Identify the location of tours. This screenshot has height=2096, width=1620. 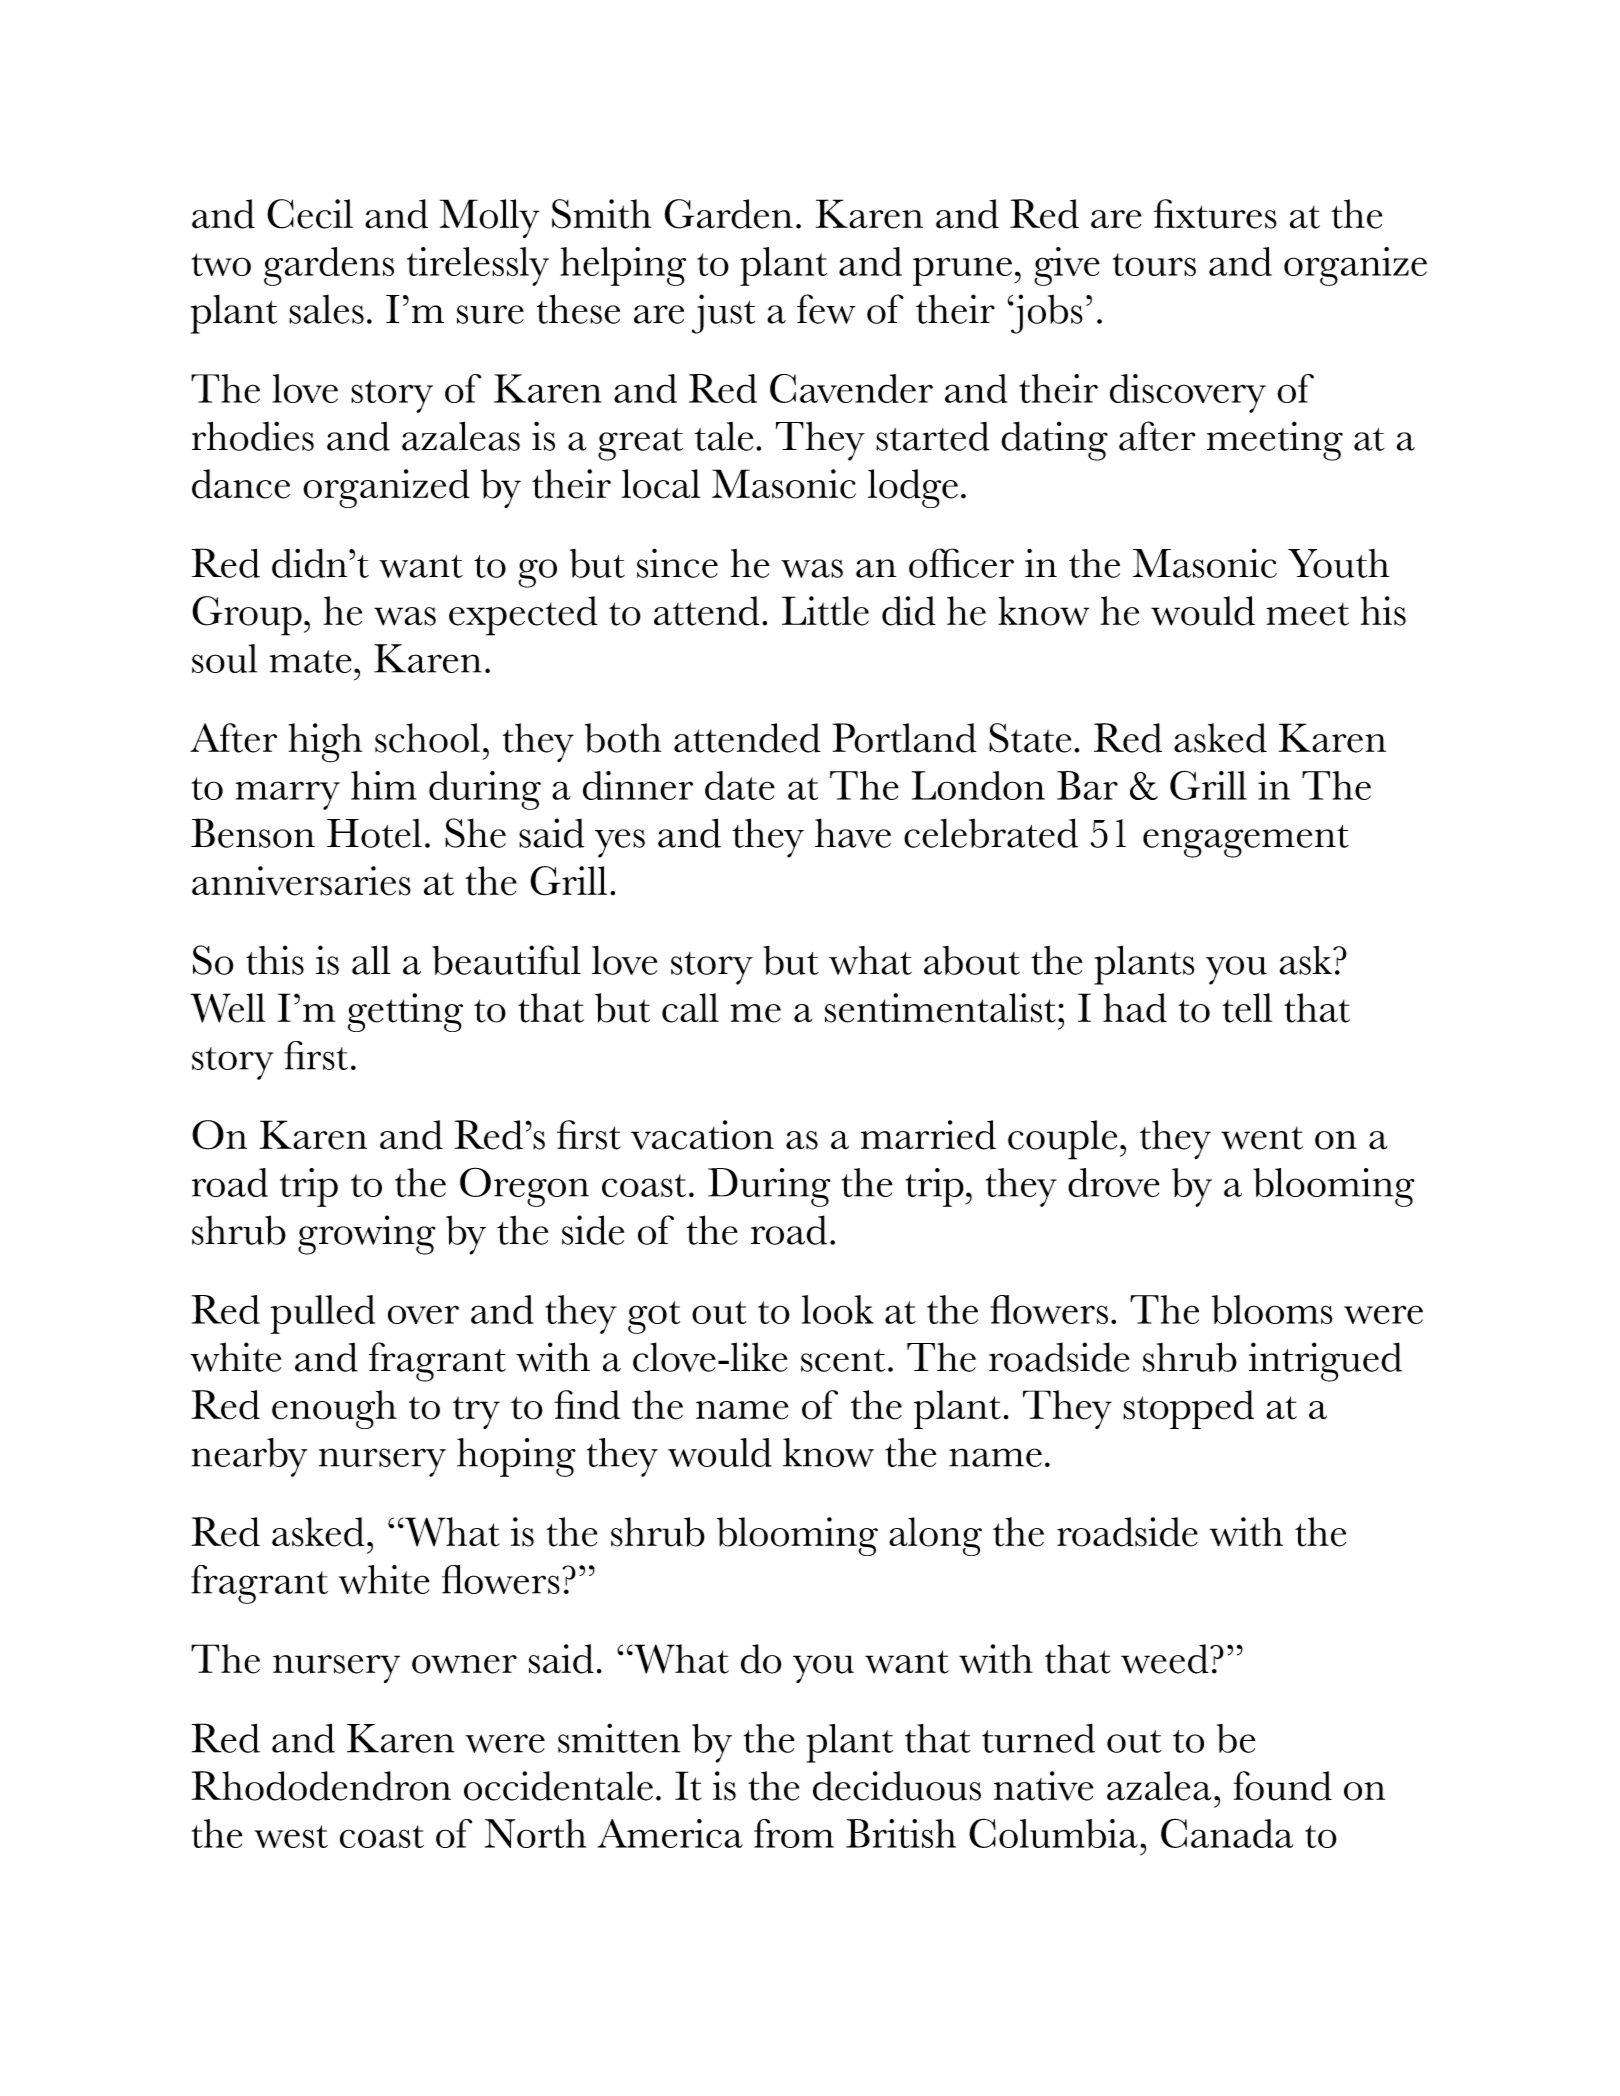
(1154, 264).
